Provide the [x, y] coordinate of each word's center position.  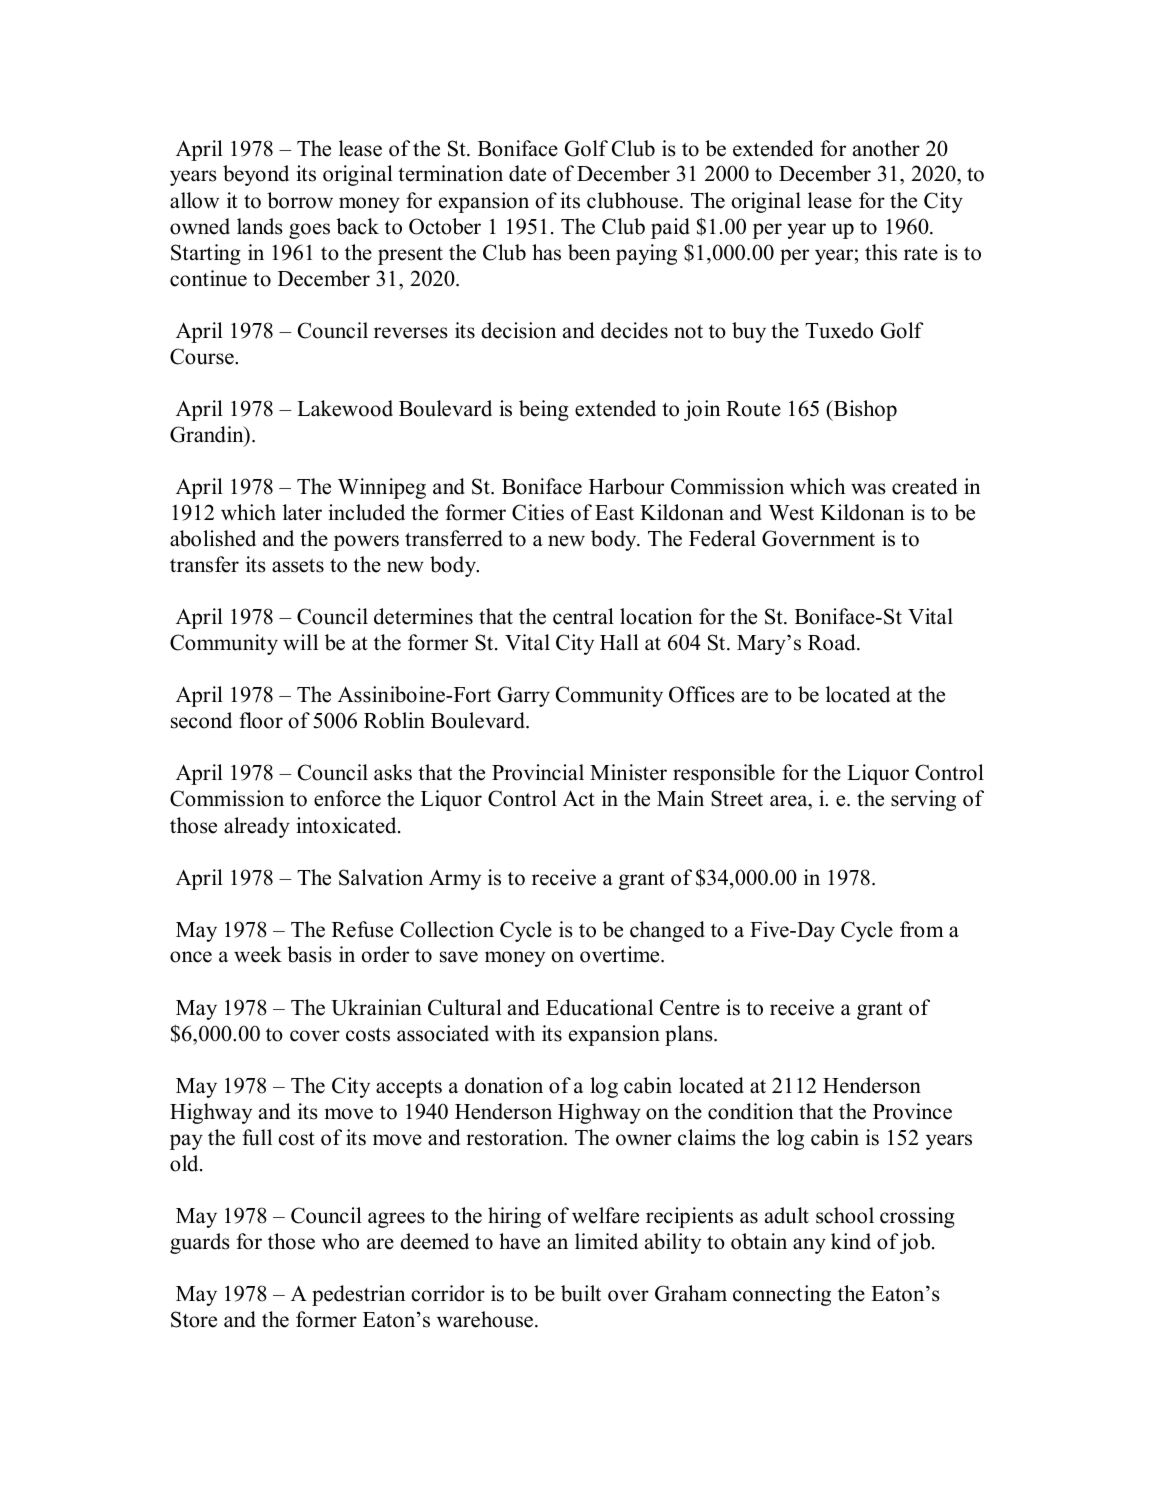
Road [833, 642]
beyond [256, 175]
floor [261, 720]
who [340, 1241]
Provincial [538, 772]
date [527, 173]
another [886, 148]
